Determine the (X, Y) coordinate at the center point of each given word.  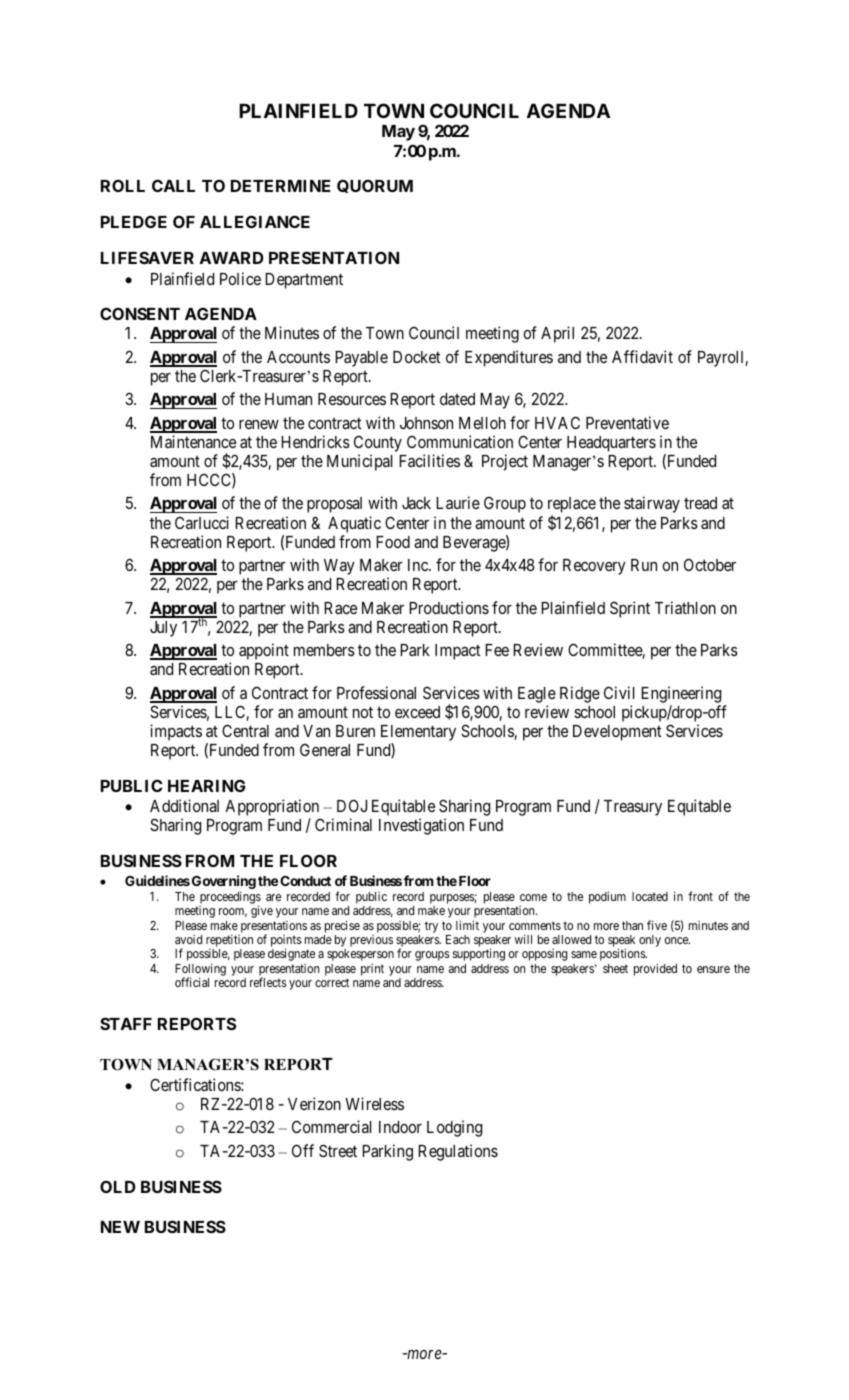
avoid (188, 939)
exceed (417, 712)
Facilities (429, 460)
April (557, 334)
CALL (173, 185)
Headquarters (611, 444)
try (431, 927)
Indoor (400, 1127)
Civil (619, 692)
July (163, 629)
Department (304, 281)
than (632, 925)
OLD (118, 1186)
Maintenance (193, 441)
